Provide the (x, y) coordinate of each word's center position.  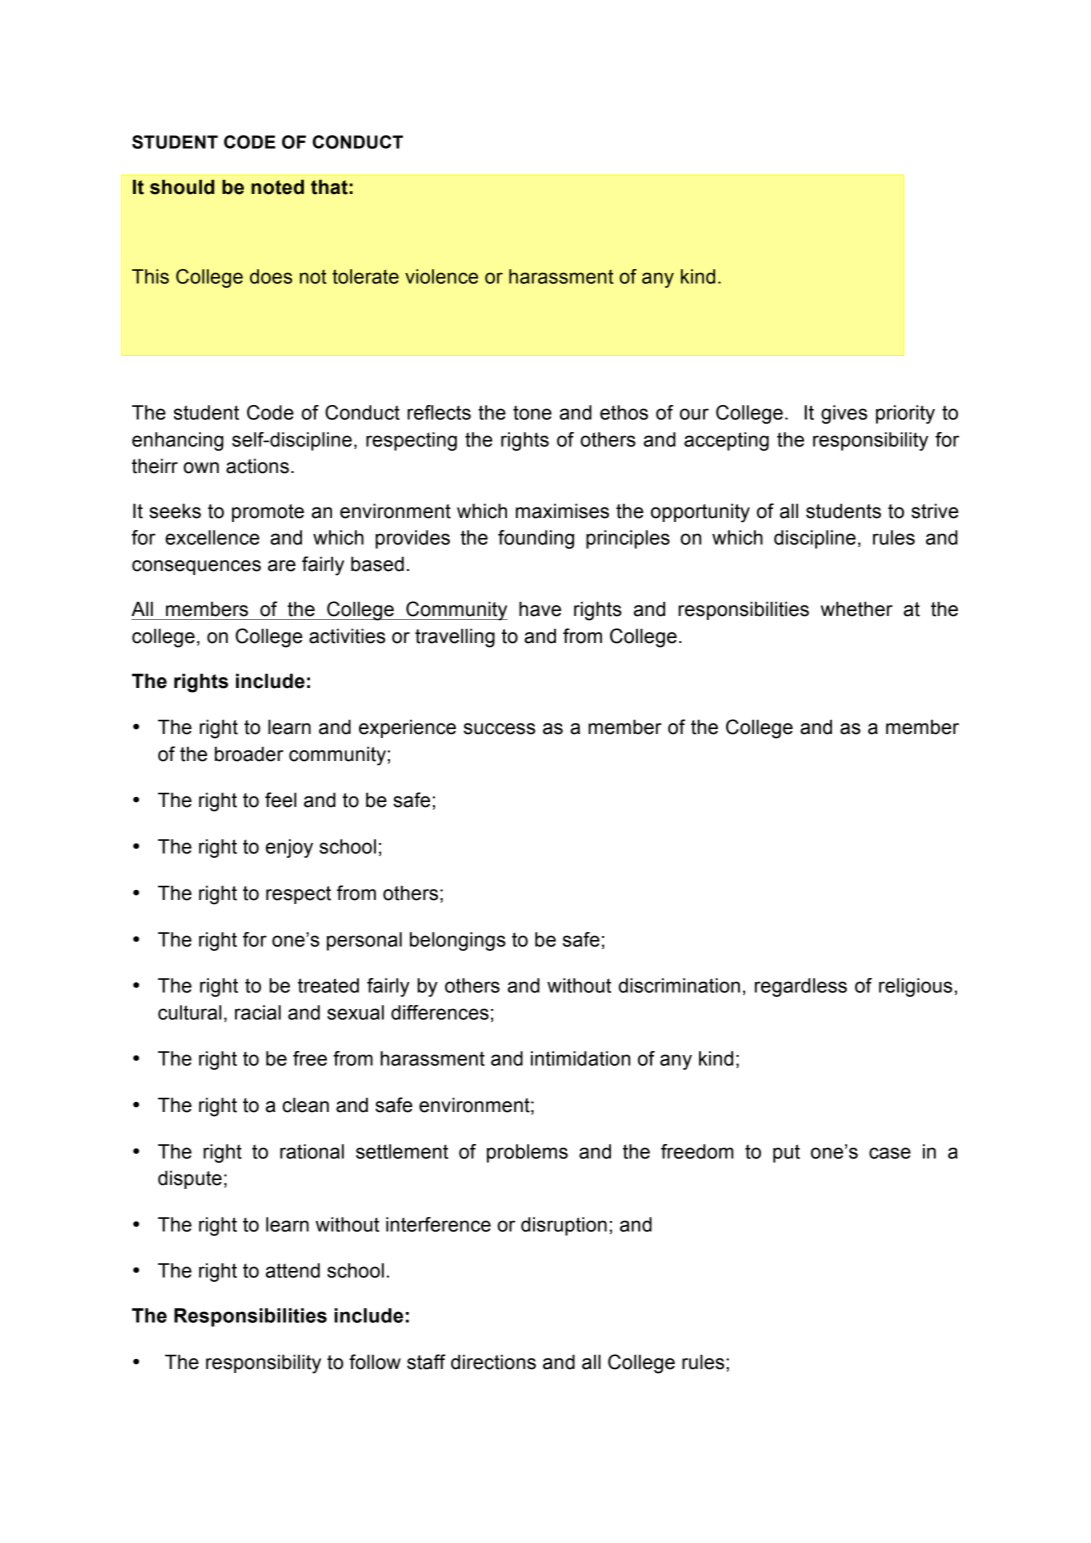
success (499, 729)
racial (258, 1012)
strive (935, 511)
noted (277, 187)
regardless (801, 987)
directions (493, 1362)
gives (844, 414)
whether (857, 609)
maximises (562, 511)
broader (249, 754)
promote (268, 513)
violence (441, 276)
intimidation (580, 1058)
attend (293, 1270)
